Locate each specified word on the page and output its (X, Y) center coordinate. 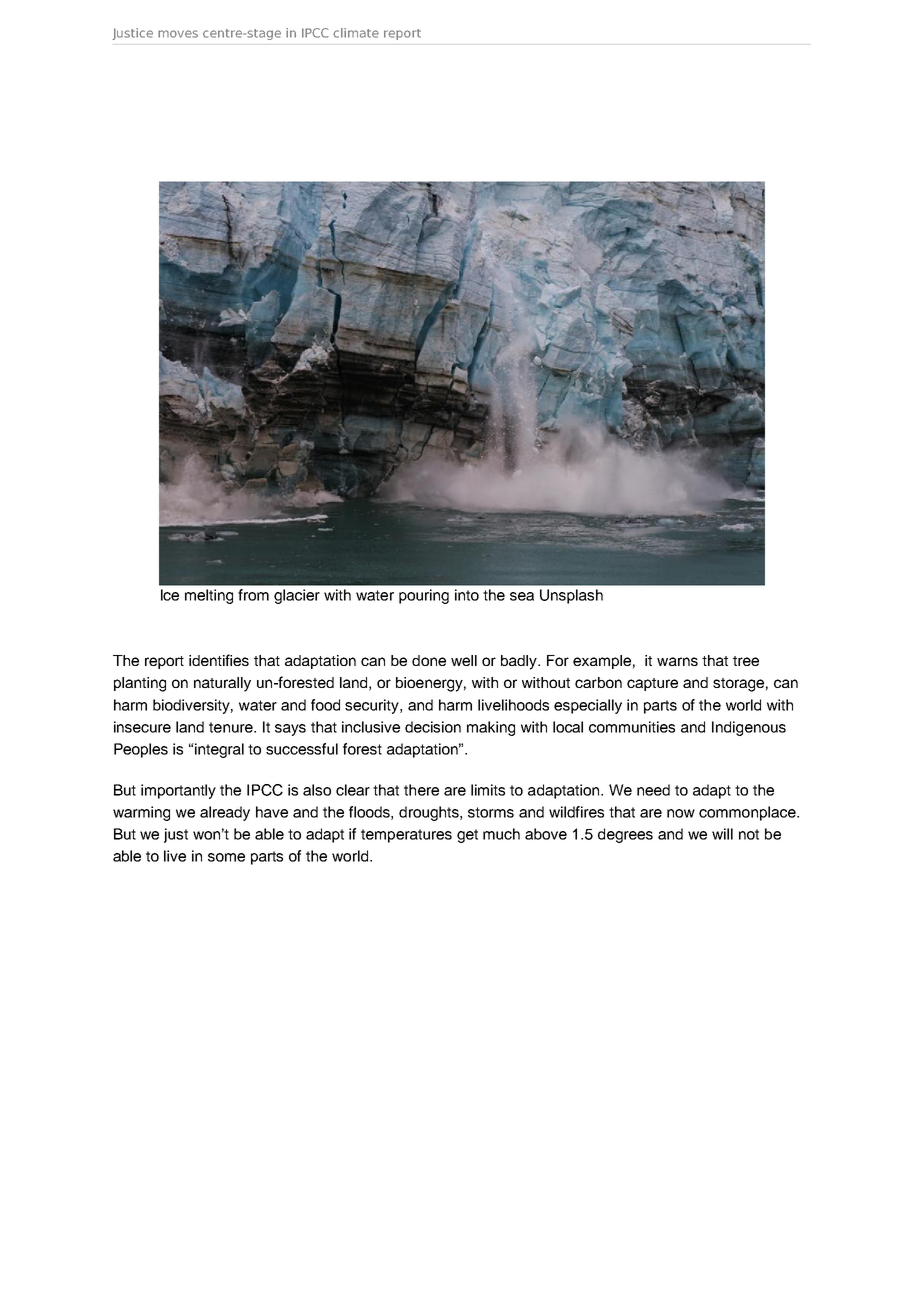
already (225, 813)
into (467, 595)
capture (652, 684)
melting (209, 596)
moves (178, 34)
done (429, 660)
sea (522, 596)
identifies (219, 660)
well (464, 660)
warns (677, 661)
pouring (424, 596)
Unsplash (571, 596)
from (253, 595)
